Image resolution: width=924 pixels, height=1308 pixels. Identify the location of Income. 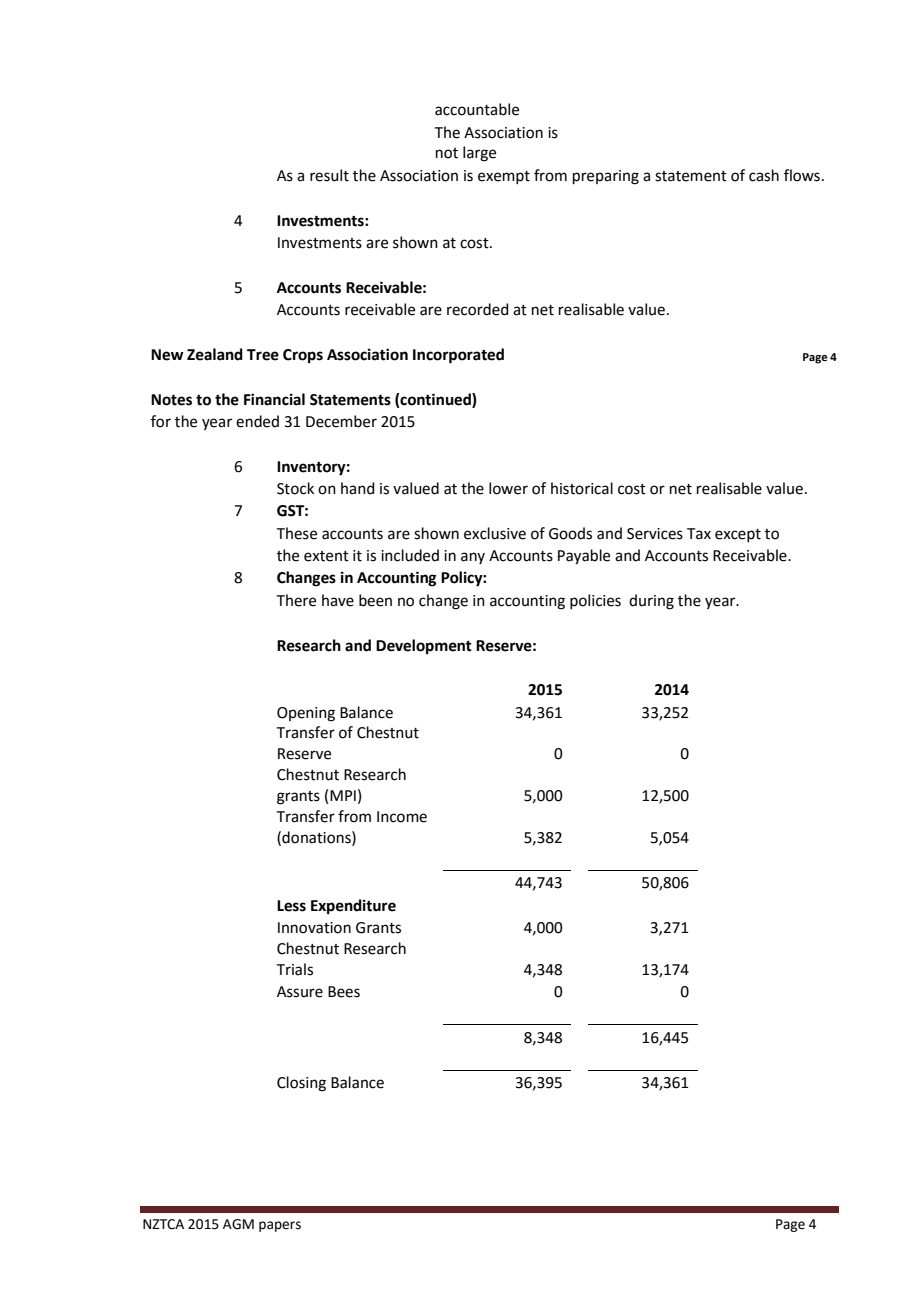
(402, 817).
